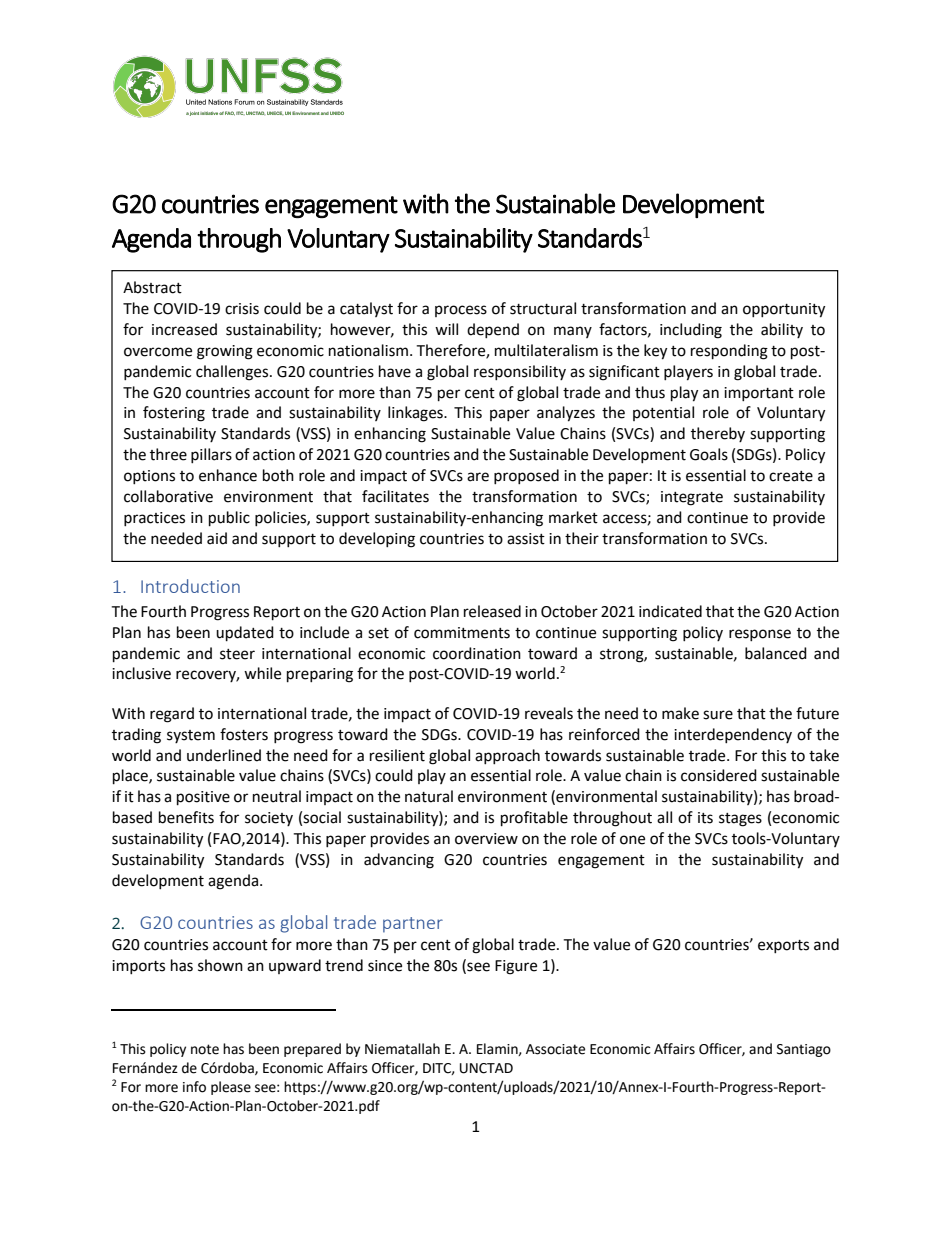 The image size is (952, 1233). I want to click on will, so click(446, 329).
